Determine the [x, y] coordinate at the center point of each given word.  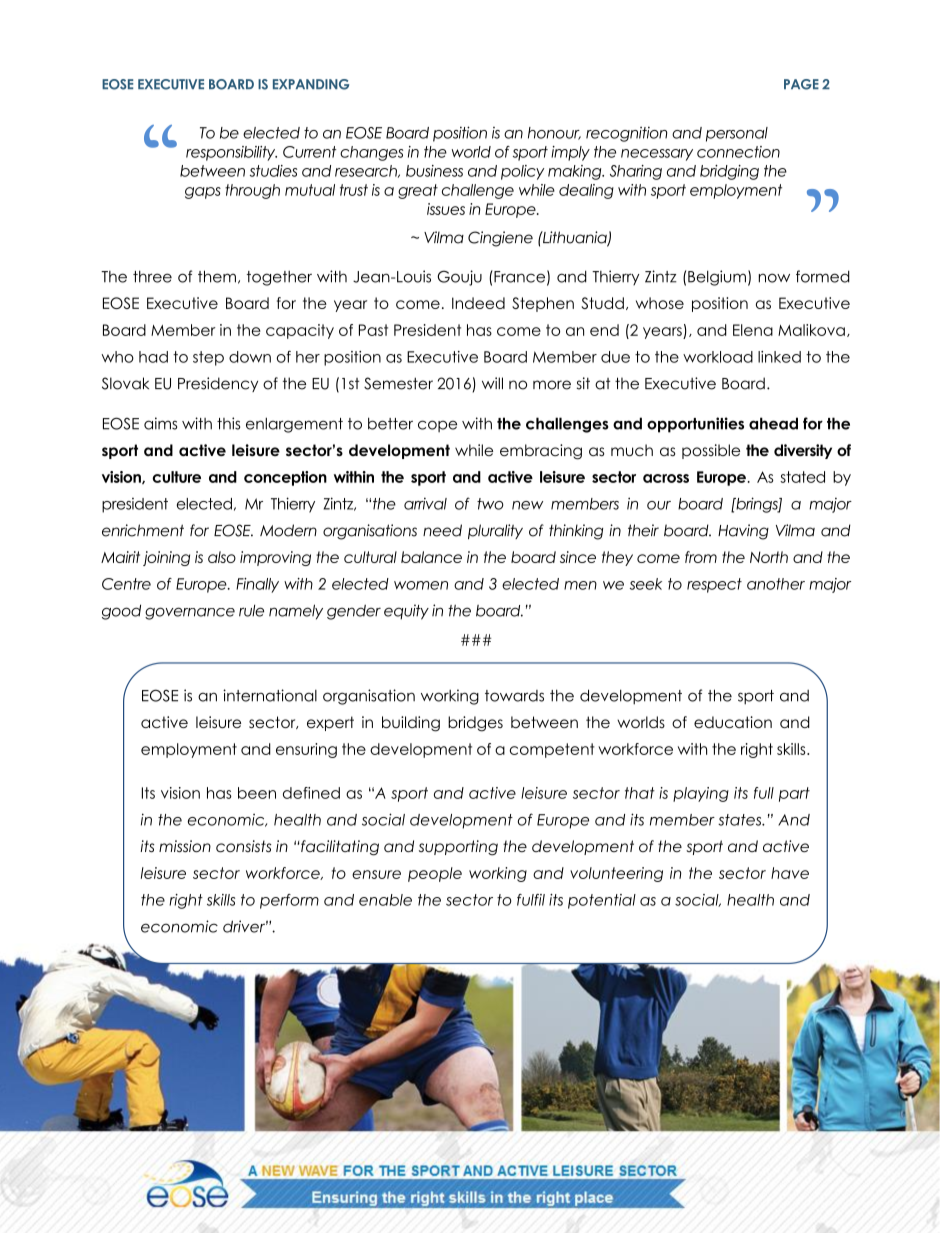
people [435, 874]
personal [737, 134]
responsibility [231, 153]
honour [554, 133]
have [790, 873]
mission [185, 846]
